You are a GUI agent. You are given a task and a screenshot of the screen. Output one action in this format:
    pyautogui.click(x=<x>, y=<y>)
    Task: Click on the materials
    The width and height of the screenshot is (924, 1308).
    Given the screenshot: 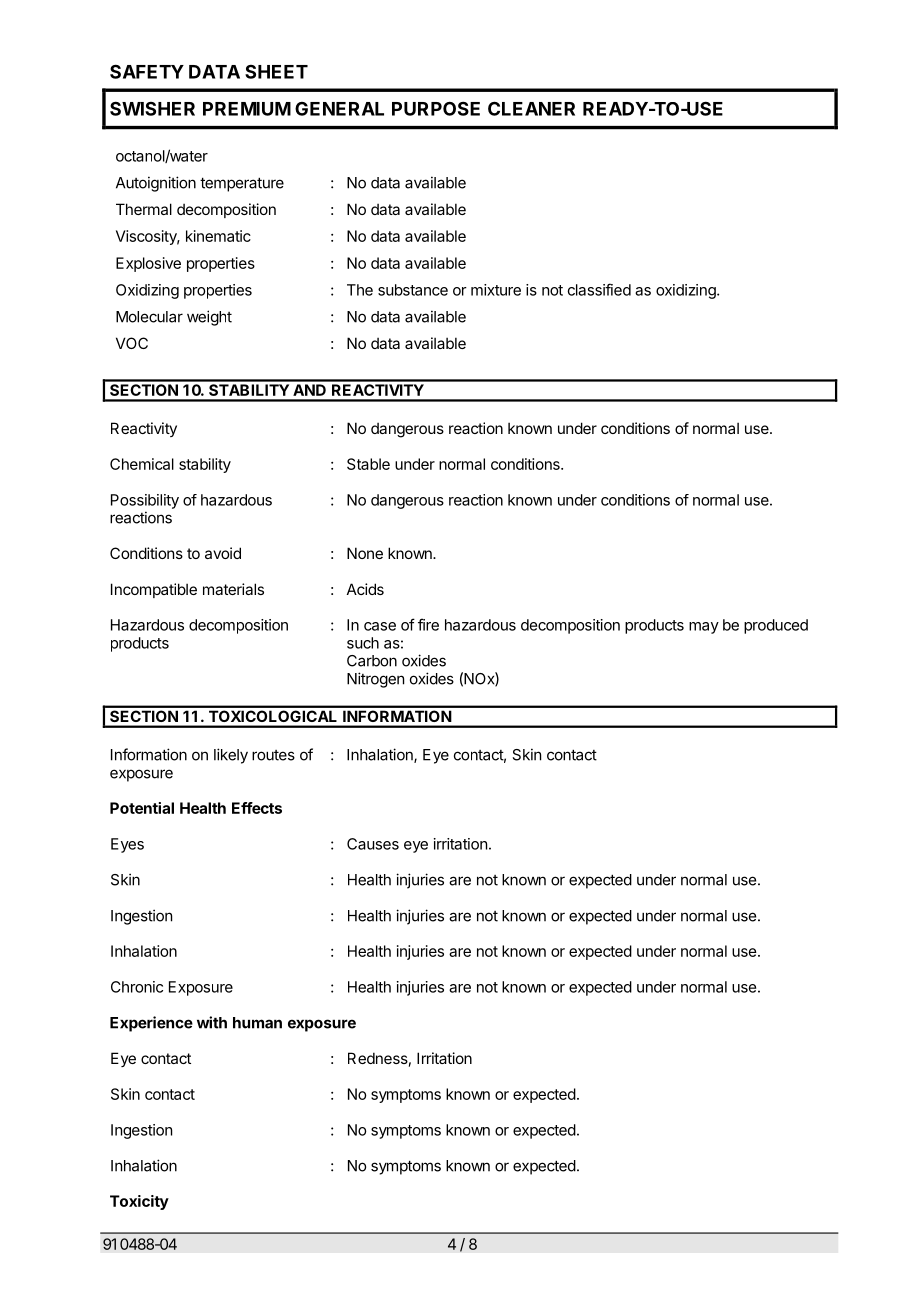 What is the action you would take?
    pyautogui.click(x=233, y=589)
